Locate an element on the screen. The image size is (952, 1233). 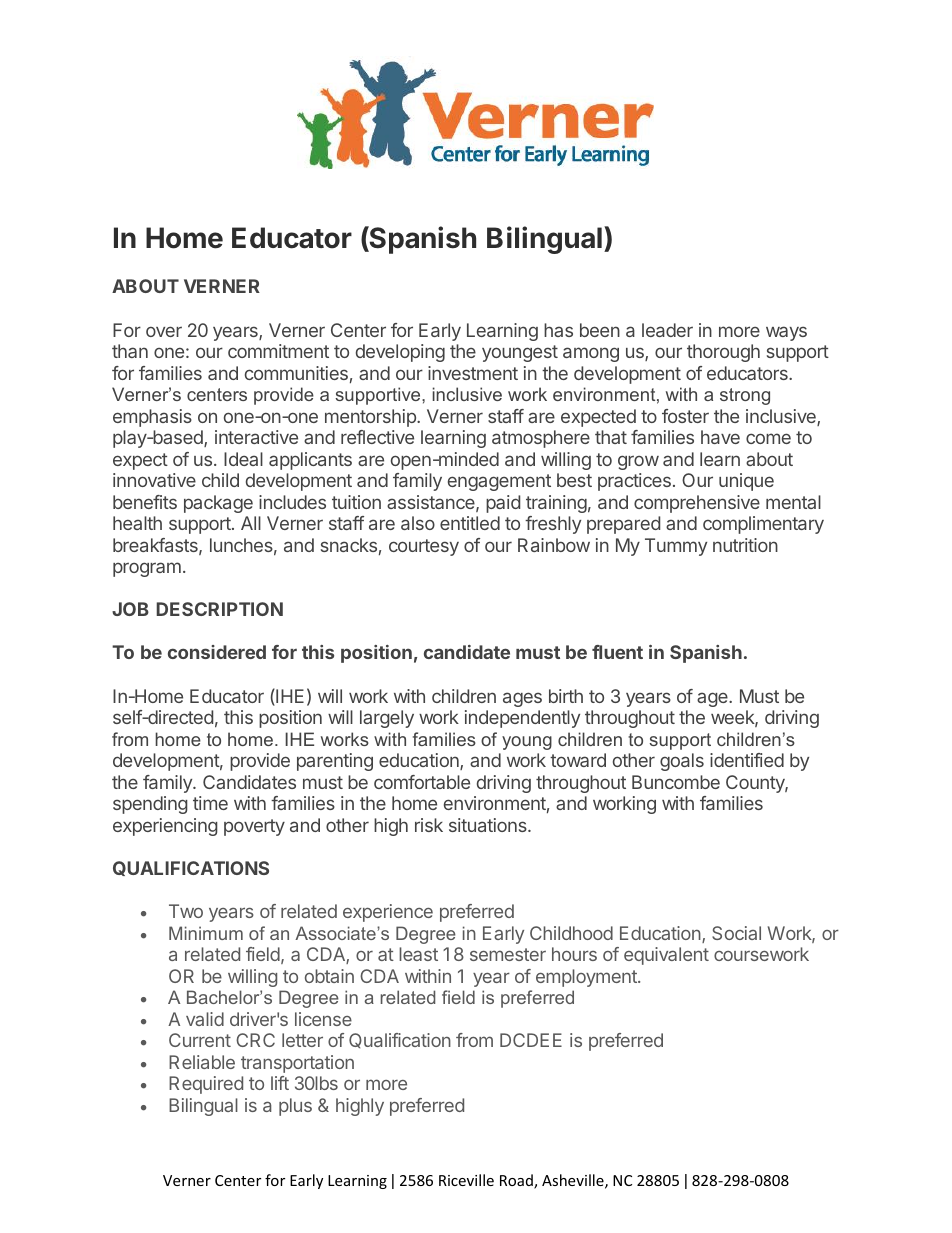
DESCRIPTION is located at coordinates (219, 609).
